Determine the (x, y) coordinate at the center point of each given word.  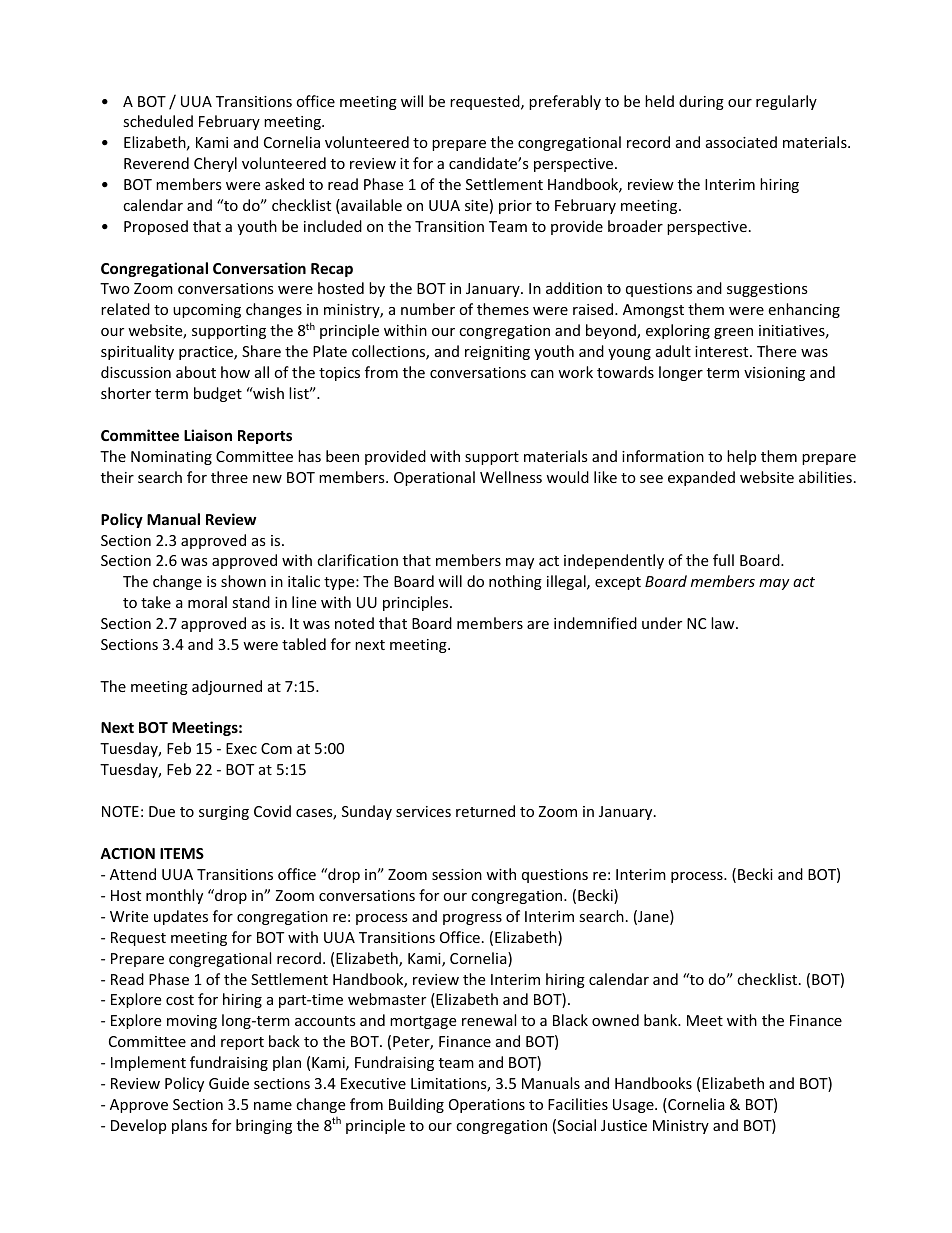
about (196, 372)
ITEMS (182, 853)
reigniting (497, 353)
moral (207, 602)
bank (662, 1020)
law (724, 623)
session (457, 874)
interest (723, 351)
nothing (515, 582)
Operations (487, 1106)
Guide (229, 1083)
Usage (634, 1106)
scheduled (158, 121)
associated (741, 142)
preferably (565, 102)
